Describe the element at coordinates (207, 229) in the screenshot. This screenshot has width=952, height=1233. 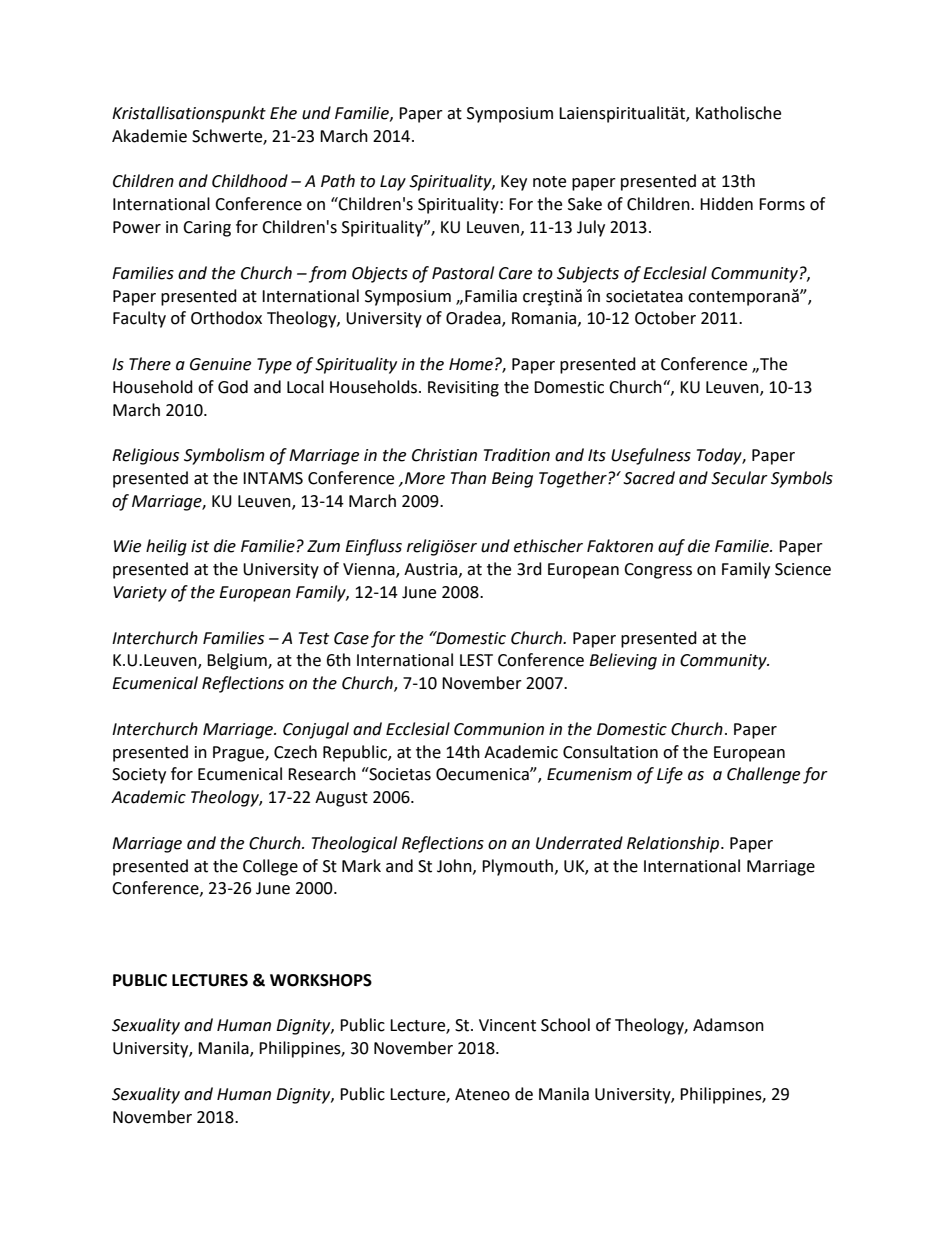
I see `Caring` at that location.
